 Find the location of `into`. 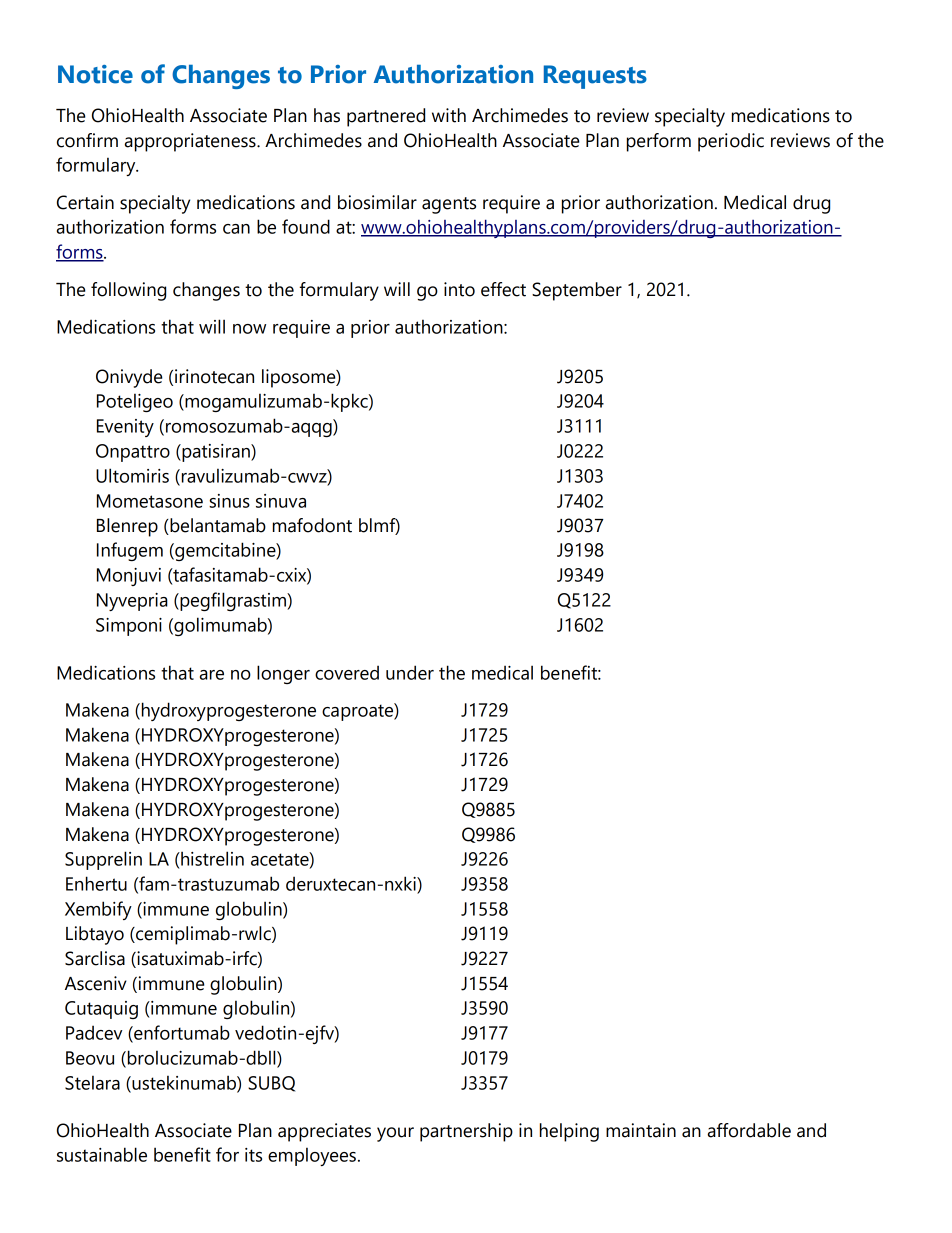

into is located at coordinates (459, 289).
